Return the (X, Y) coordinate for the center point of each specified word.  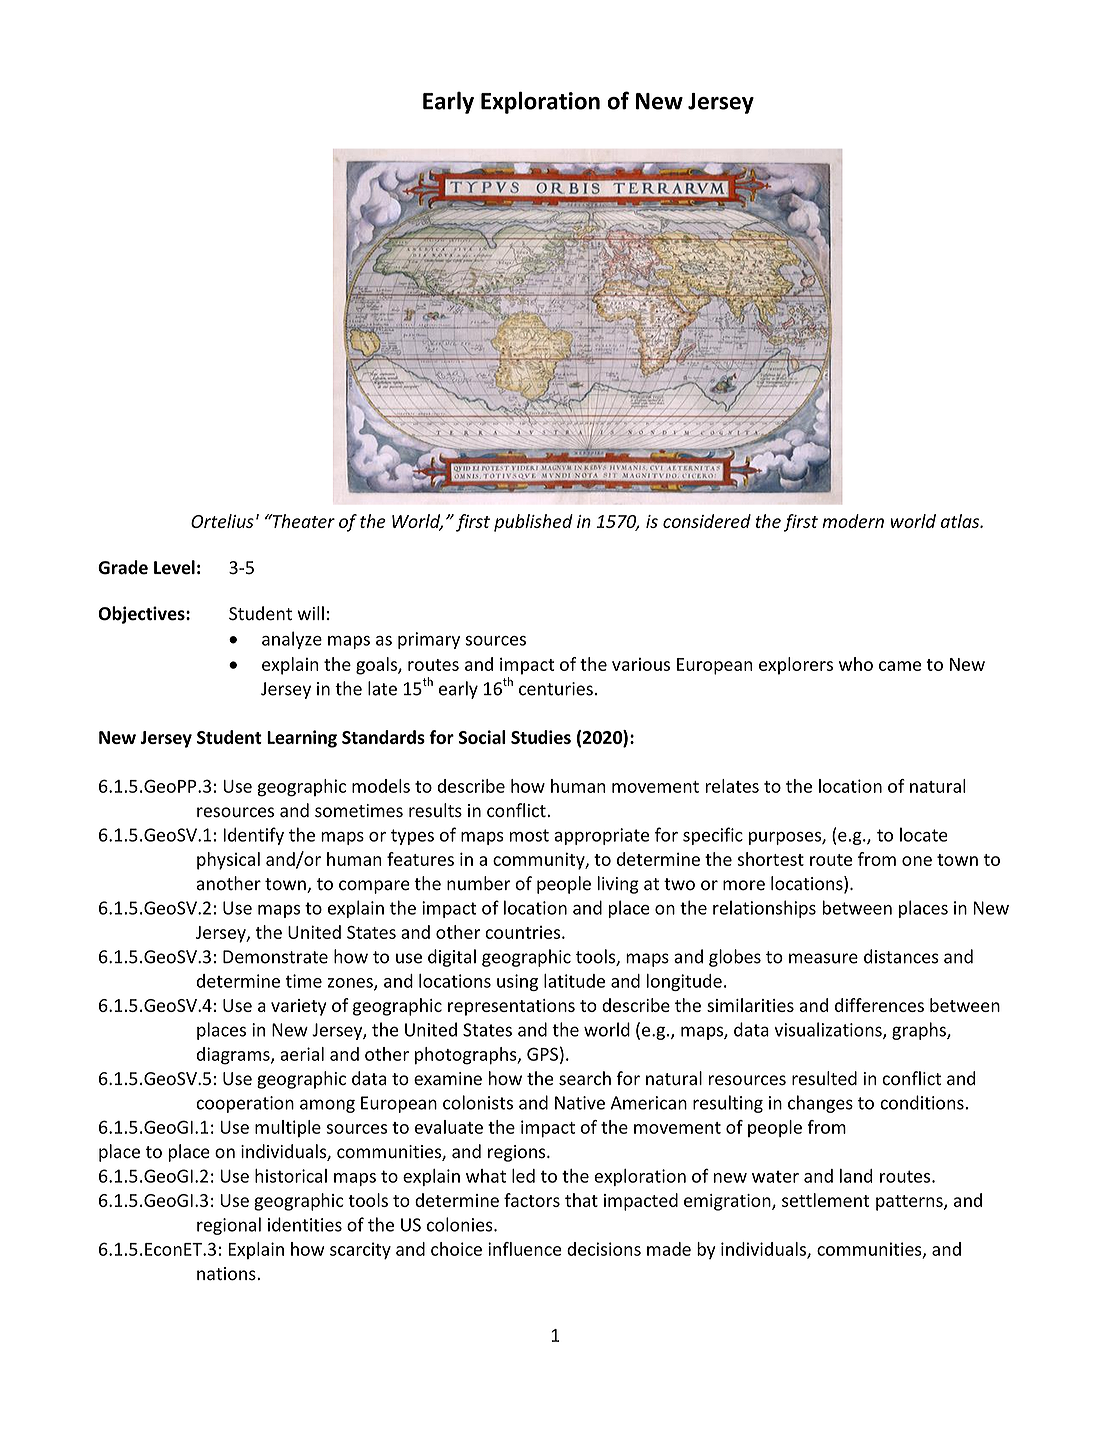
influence (525, 1249)
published (533, 523)
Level (174, 567)
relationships (764, 909)
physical (228, 861)
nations (227, 1274)
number (478, 883)
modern (853, 521)
